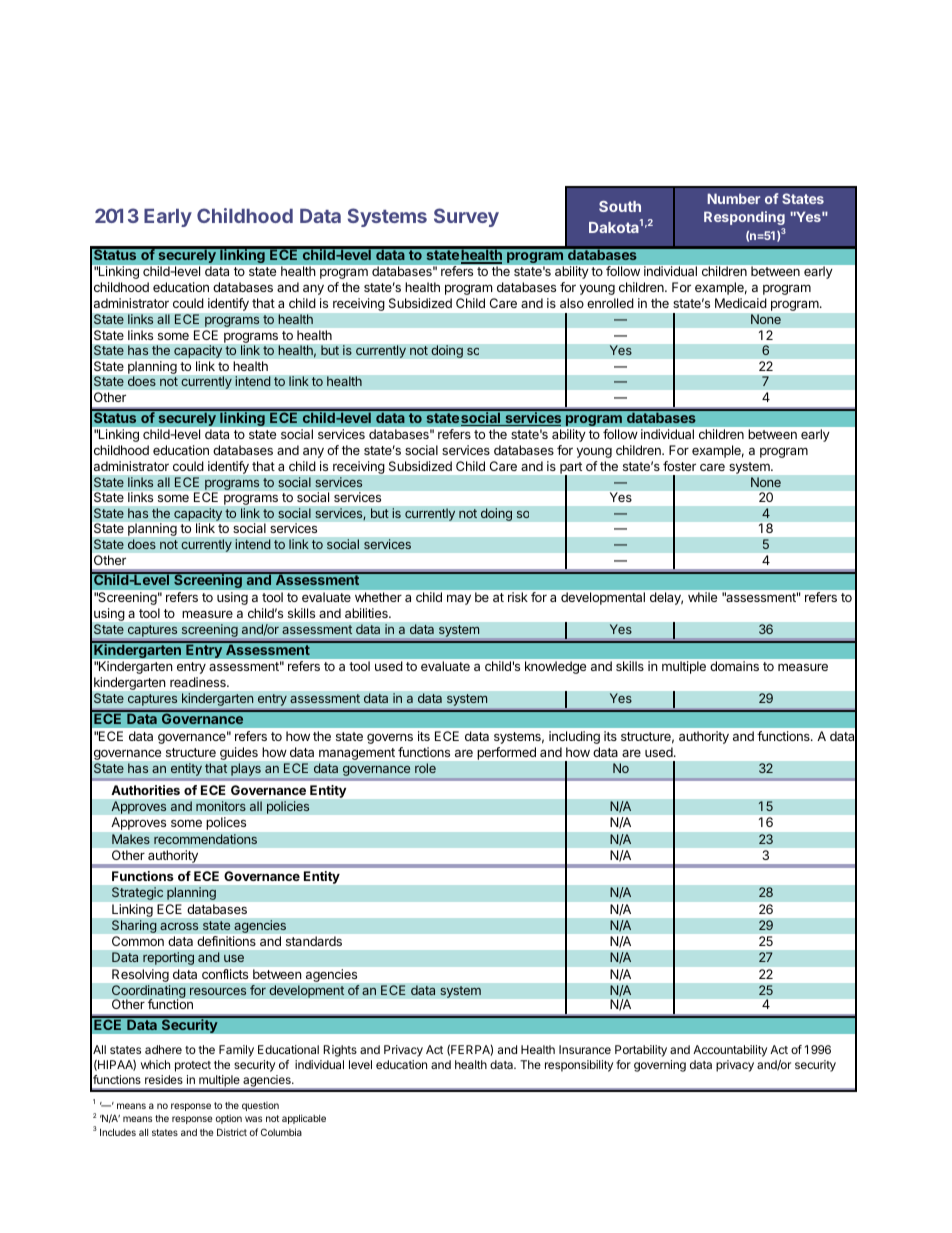 The height and width of the screenshot is (1233, 952). Describe the element at coordinates (228, 1119) in the screenshot. I see `option` at that location.
